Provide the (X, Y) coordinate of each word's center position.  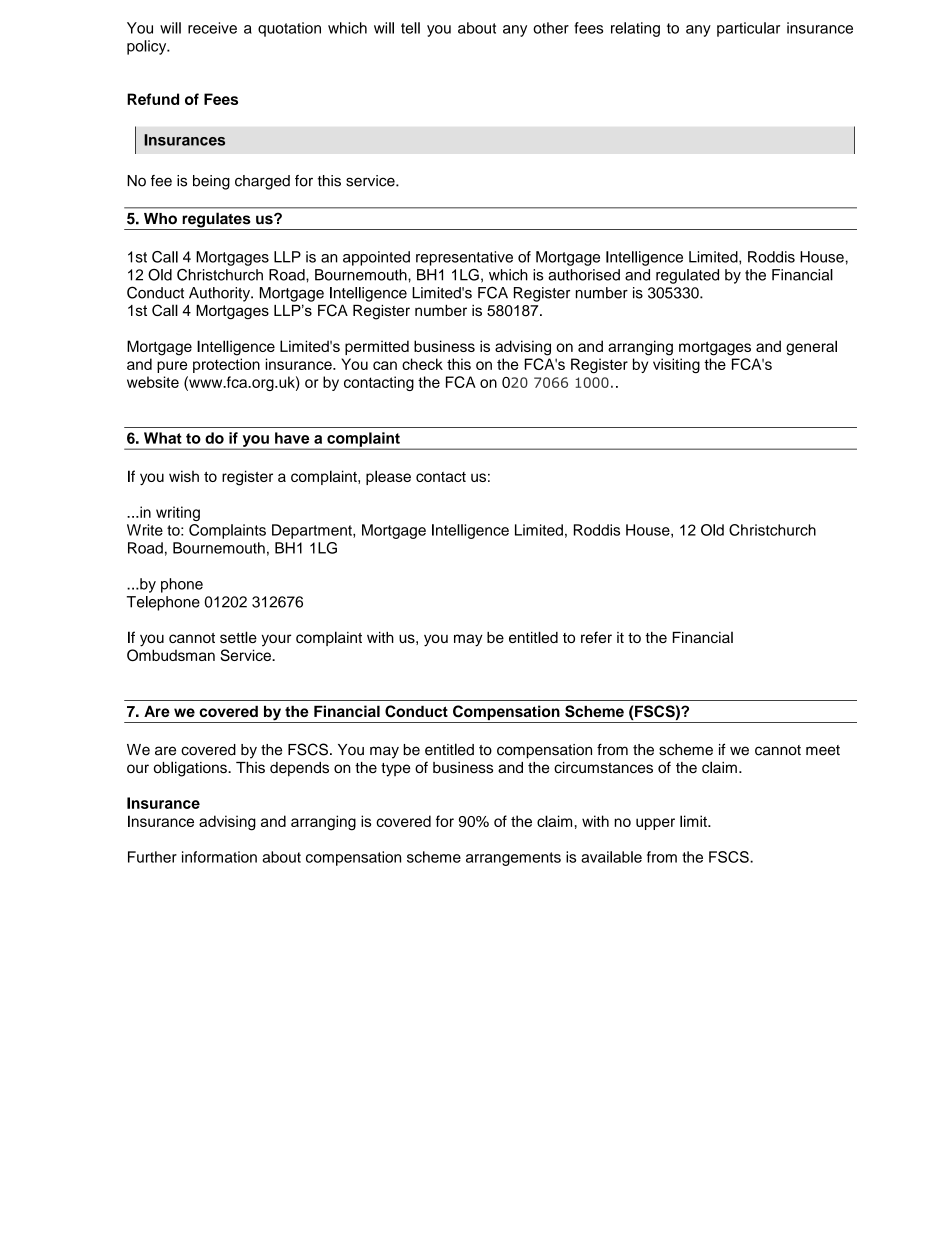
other (551, 28)
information (219, 857)
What (163, 438)
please (388, 477)
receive (212, 28)
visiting (676, 365)
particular (748, 29)
